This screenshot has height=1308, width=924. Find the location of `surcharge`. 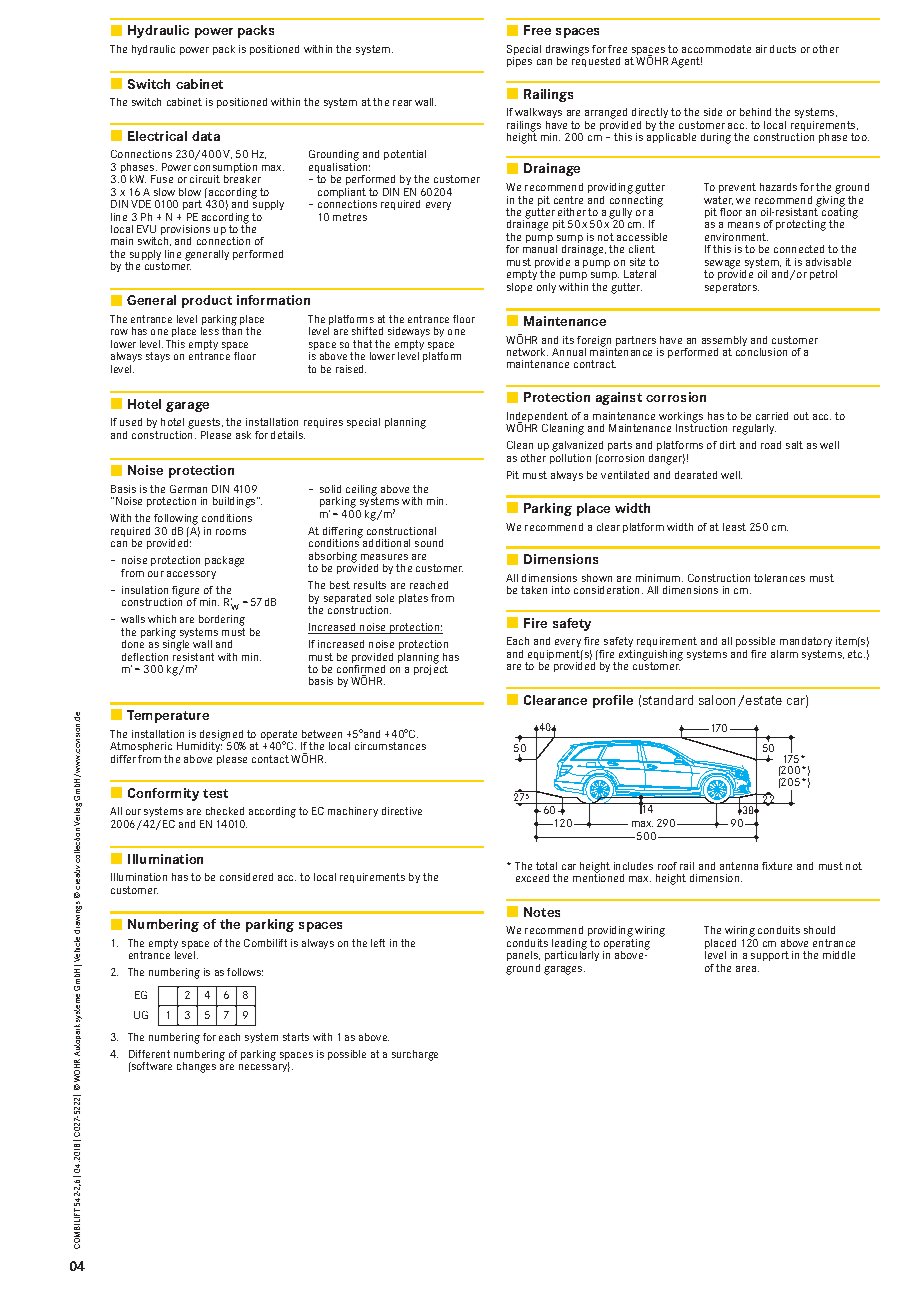

surcharge is located at coordinates (415, 1055).
